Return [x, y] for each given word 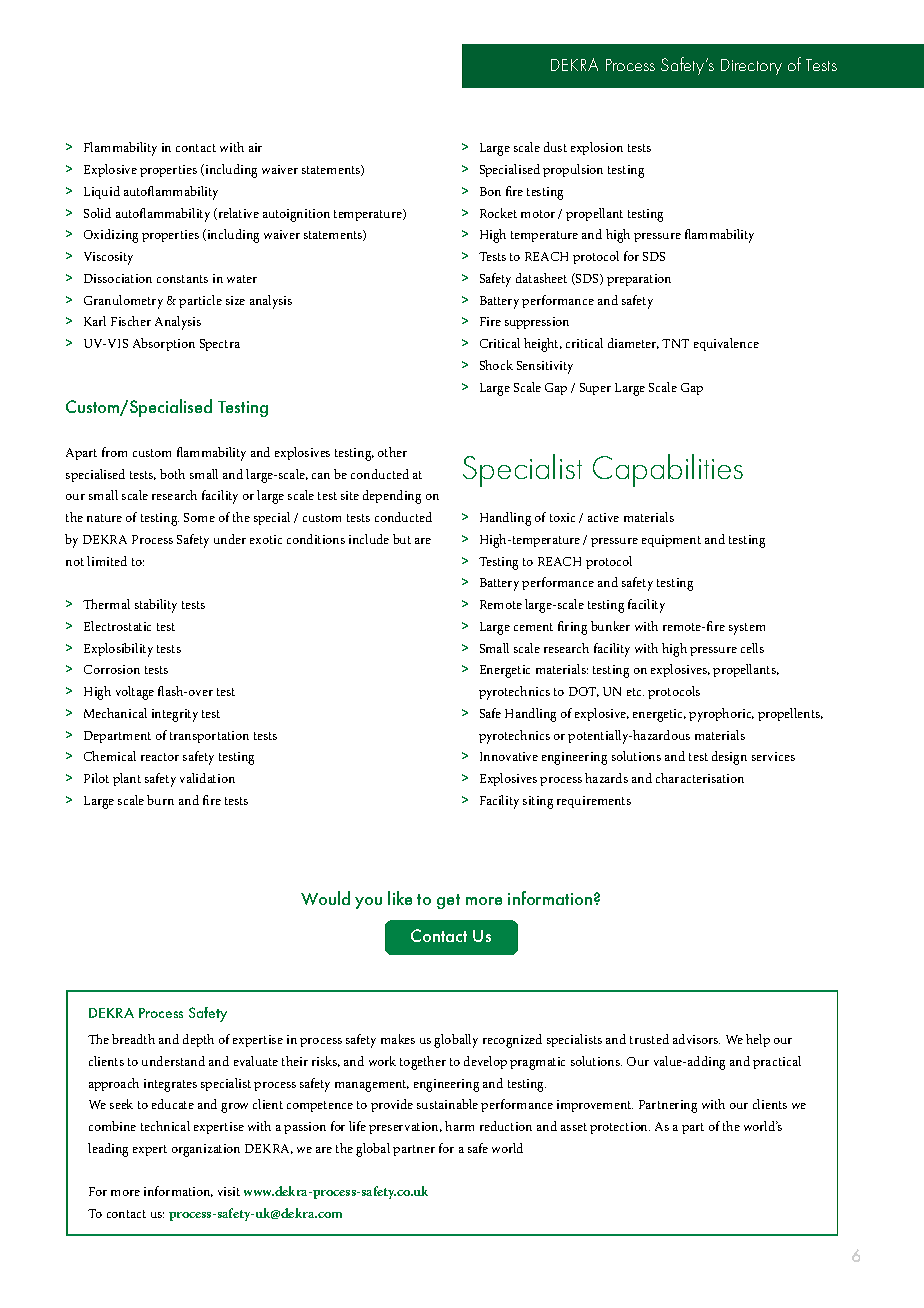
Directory [751, 67]
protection [620, 1128]
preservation [405, 1128]
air [255, 147]
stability [156, 606]
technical [165, 1126]
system [747, 629]
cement [533, 627]
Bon [490, 191]
